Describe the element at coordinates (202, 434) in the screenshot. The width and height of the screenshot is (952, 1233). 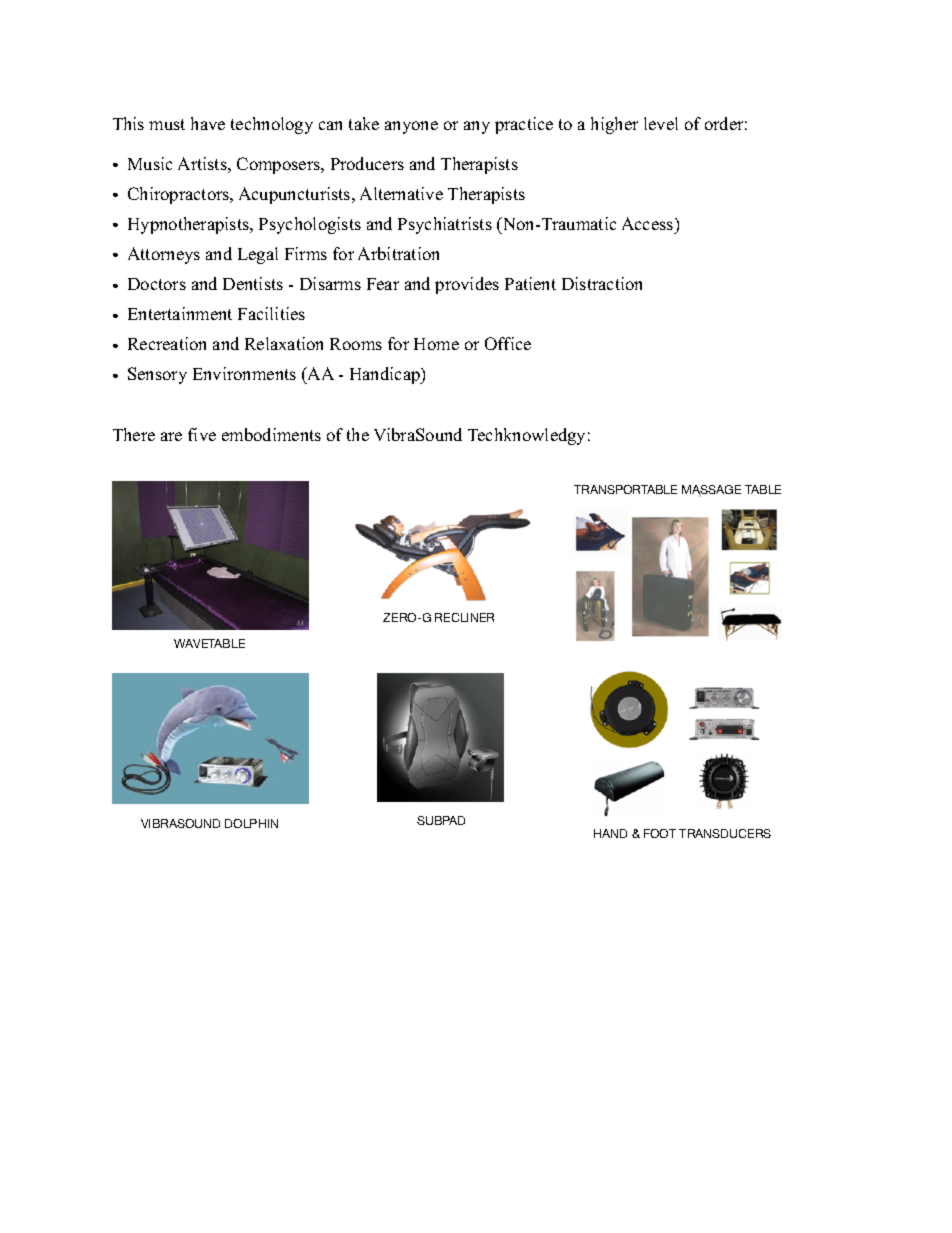
I see `five` at that location.
